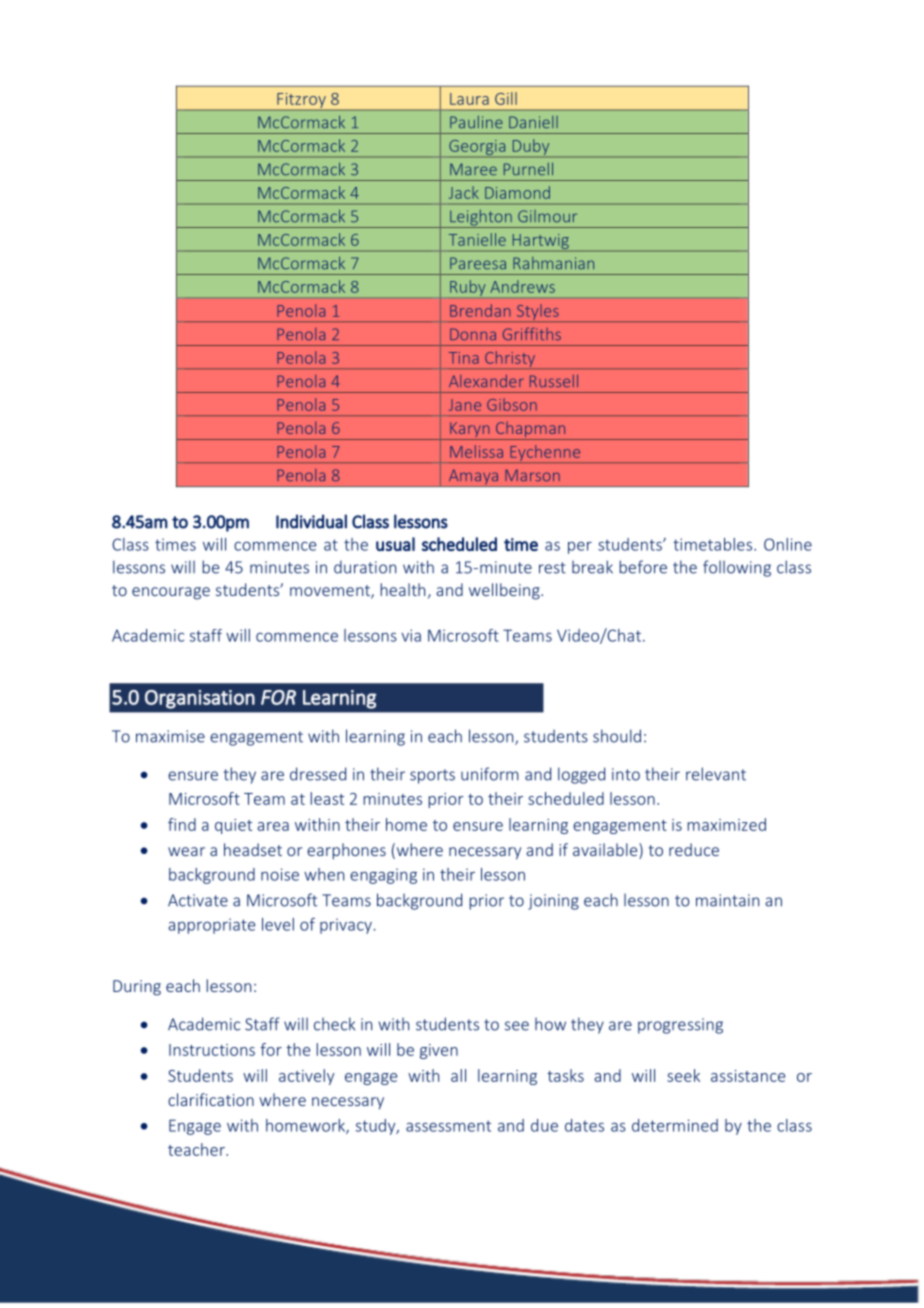  Describe the element at coordinates (737, 568) in the screenshot. I see `following` at that location.
